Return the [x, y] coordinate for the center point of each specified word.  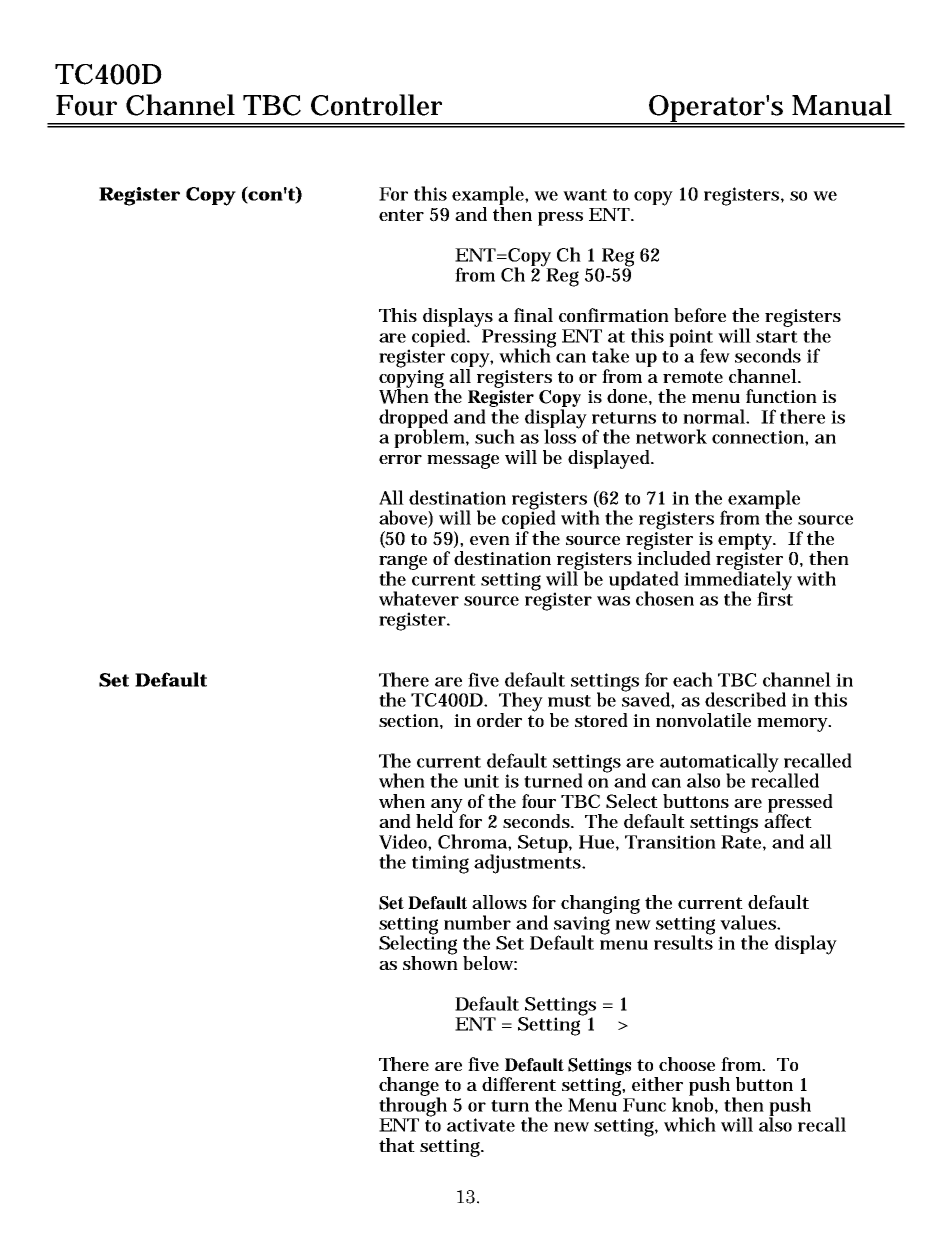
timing [440, 864]
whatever [419, 598]
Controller [376, 105]
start [777, 337]
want [585, 195]
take [610, 355]
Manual [842, 105]
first [775, 597]
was [613, 601]
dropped [413, 419]
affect [788, 820]
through [413, 1107]
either [657, 1084]
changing [600, 904]
